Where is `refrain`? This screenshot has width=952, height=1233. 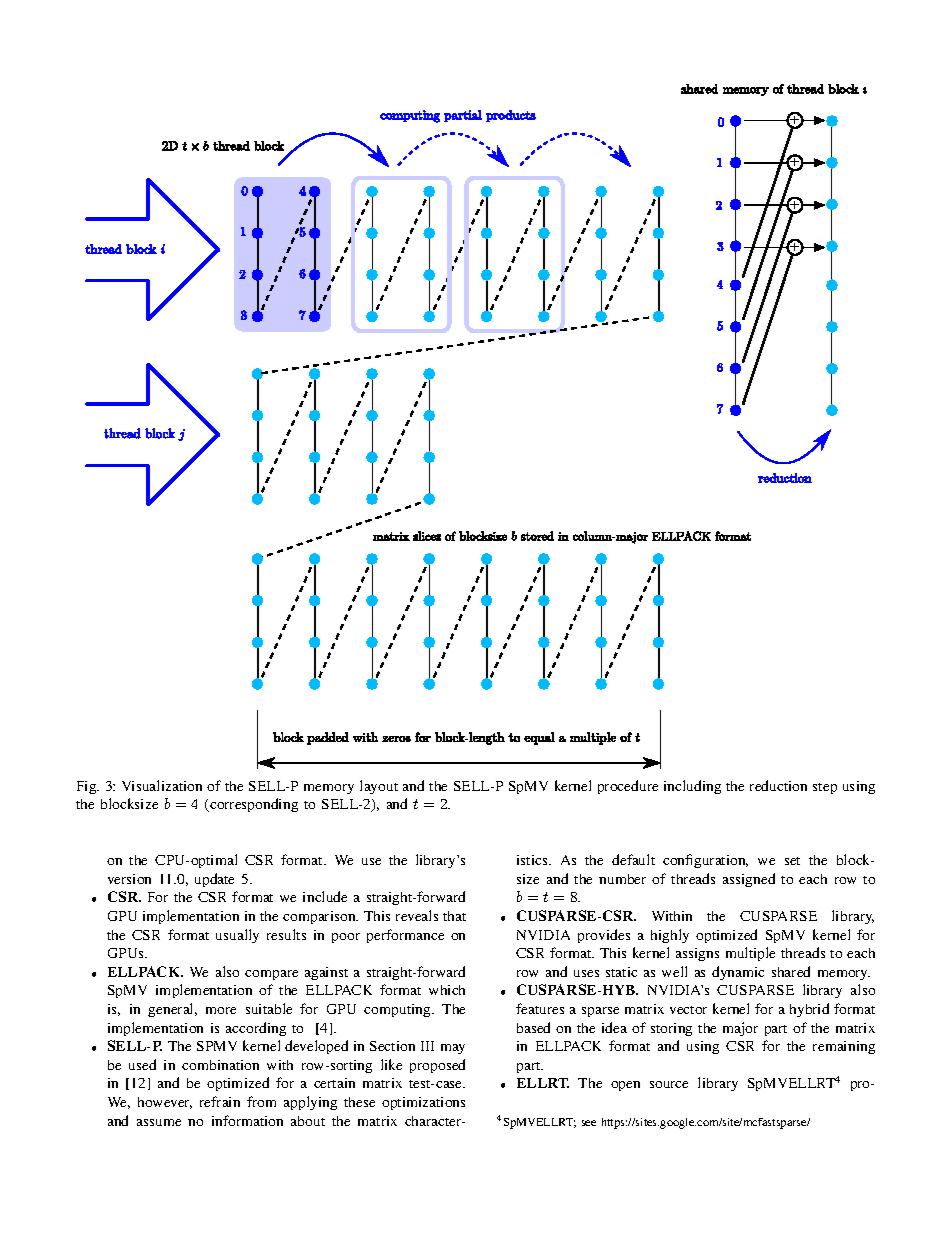 refrain is located at coordinates (220, 1101).
